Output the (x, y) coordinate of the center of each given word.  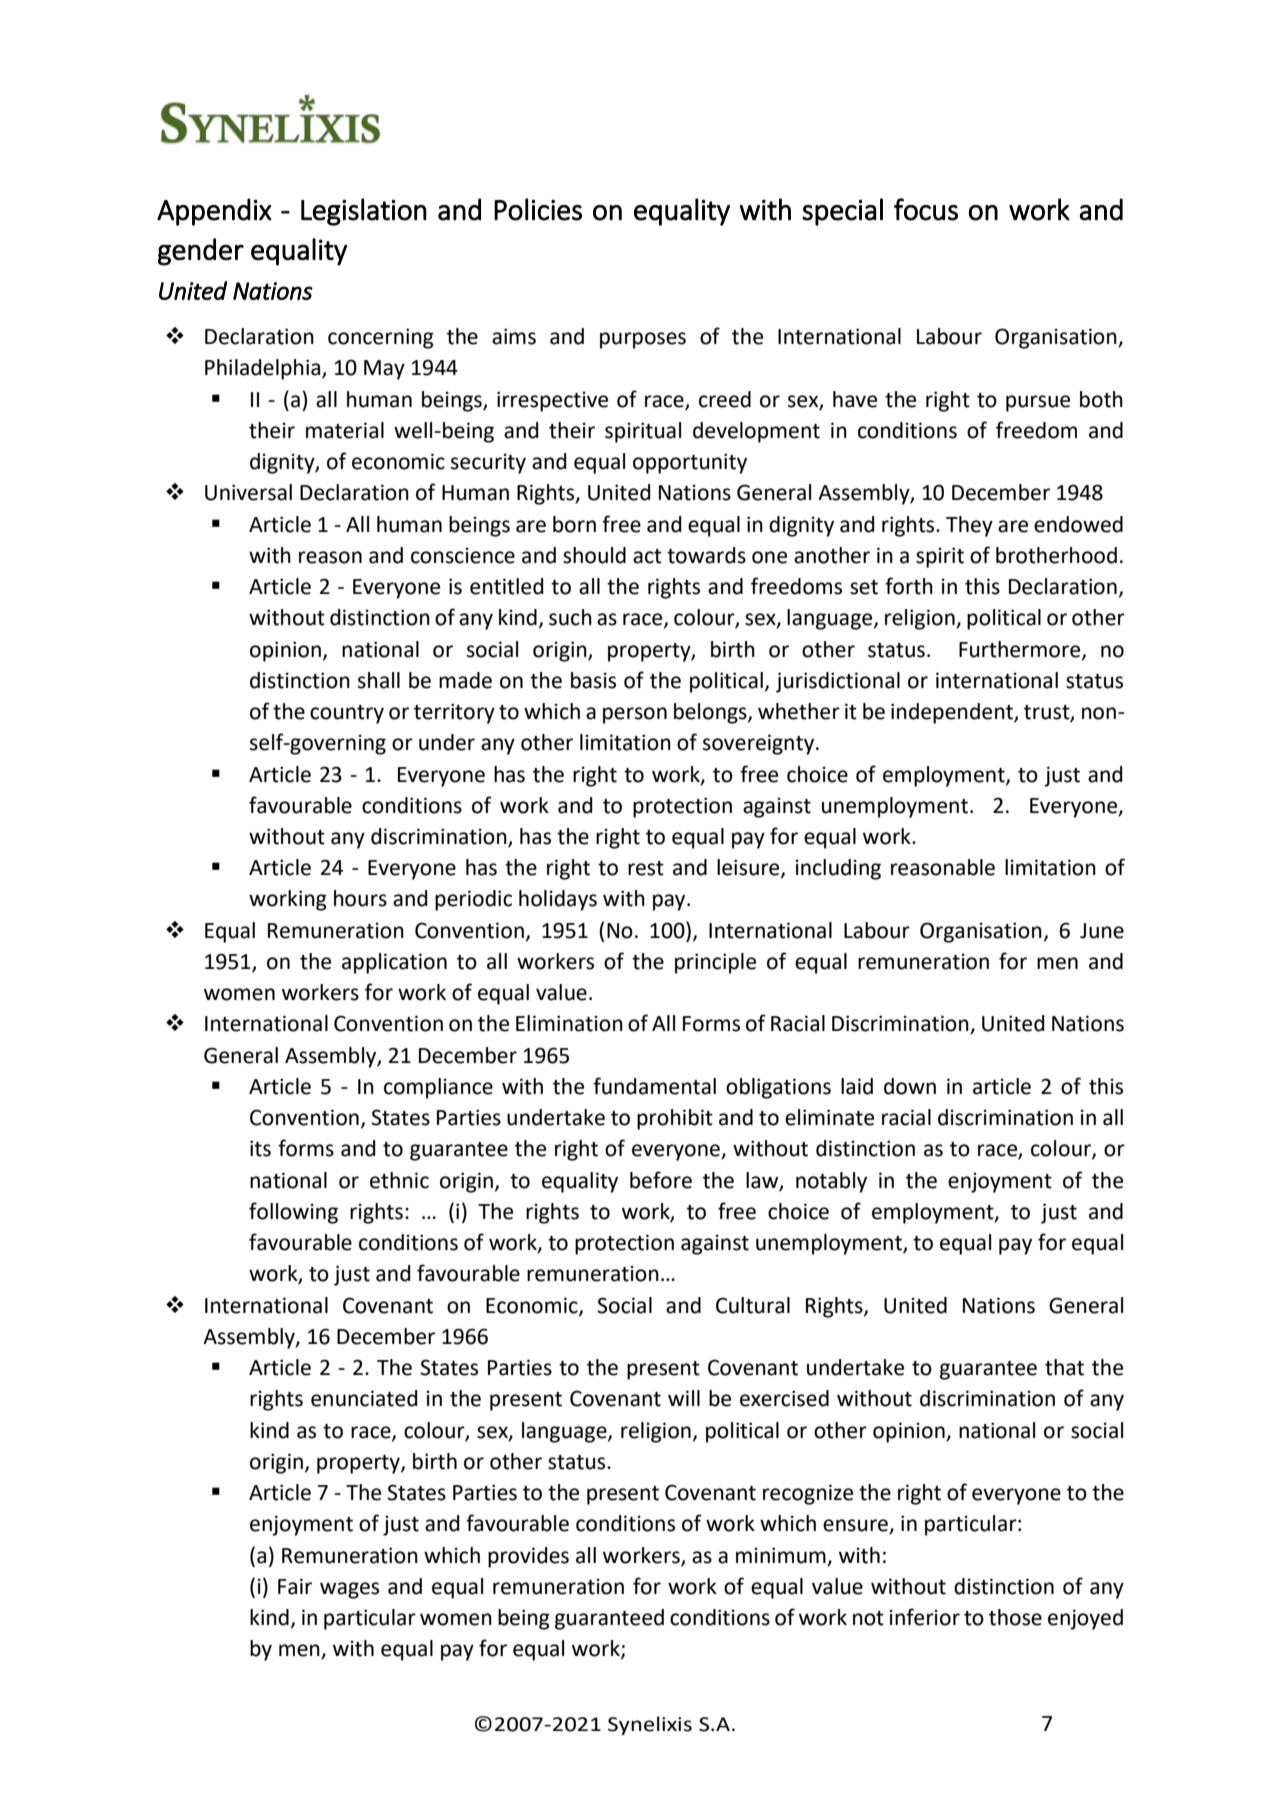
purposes (643, 340)
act (647, 556)
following (293, 1213)
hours (360, 898)
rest (646, 868)
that (1064, 1367)
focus (926, 209)
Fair (295, 1586)
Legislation (364, 212)
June (1102, 931)
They (969, 526)
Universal (248, 492)
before (661, 1180)
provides (528, 1557)
